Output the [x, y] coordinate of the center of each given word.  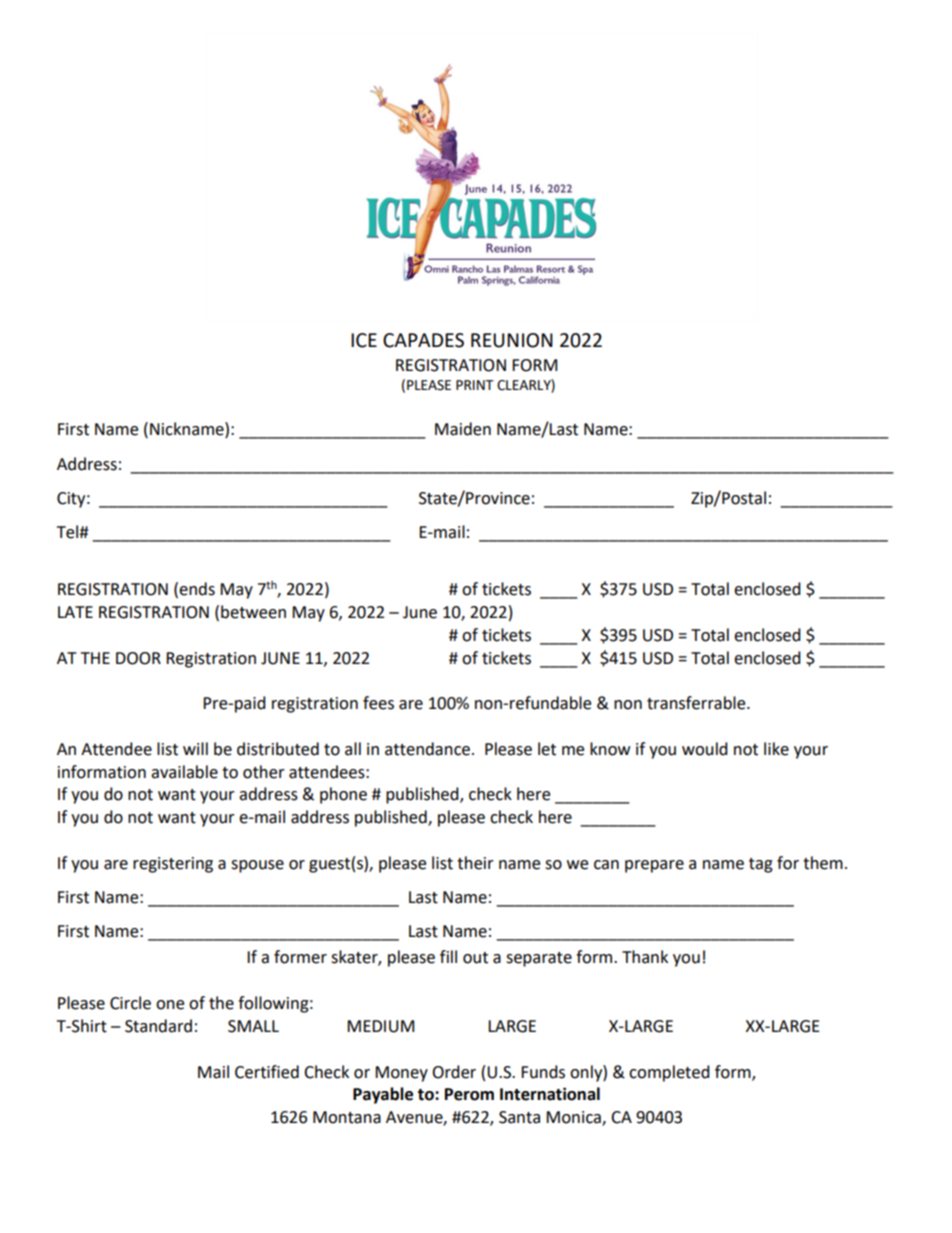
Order [454, 1072]
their [475, 863]
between [253, 612]
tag [761, 865]
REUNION [512, 340]
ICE [364, 340]
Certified [267, 1072]
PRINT [475, 385]
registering [173, 865]
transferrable [697, 703]
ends [197, 589]
